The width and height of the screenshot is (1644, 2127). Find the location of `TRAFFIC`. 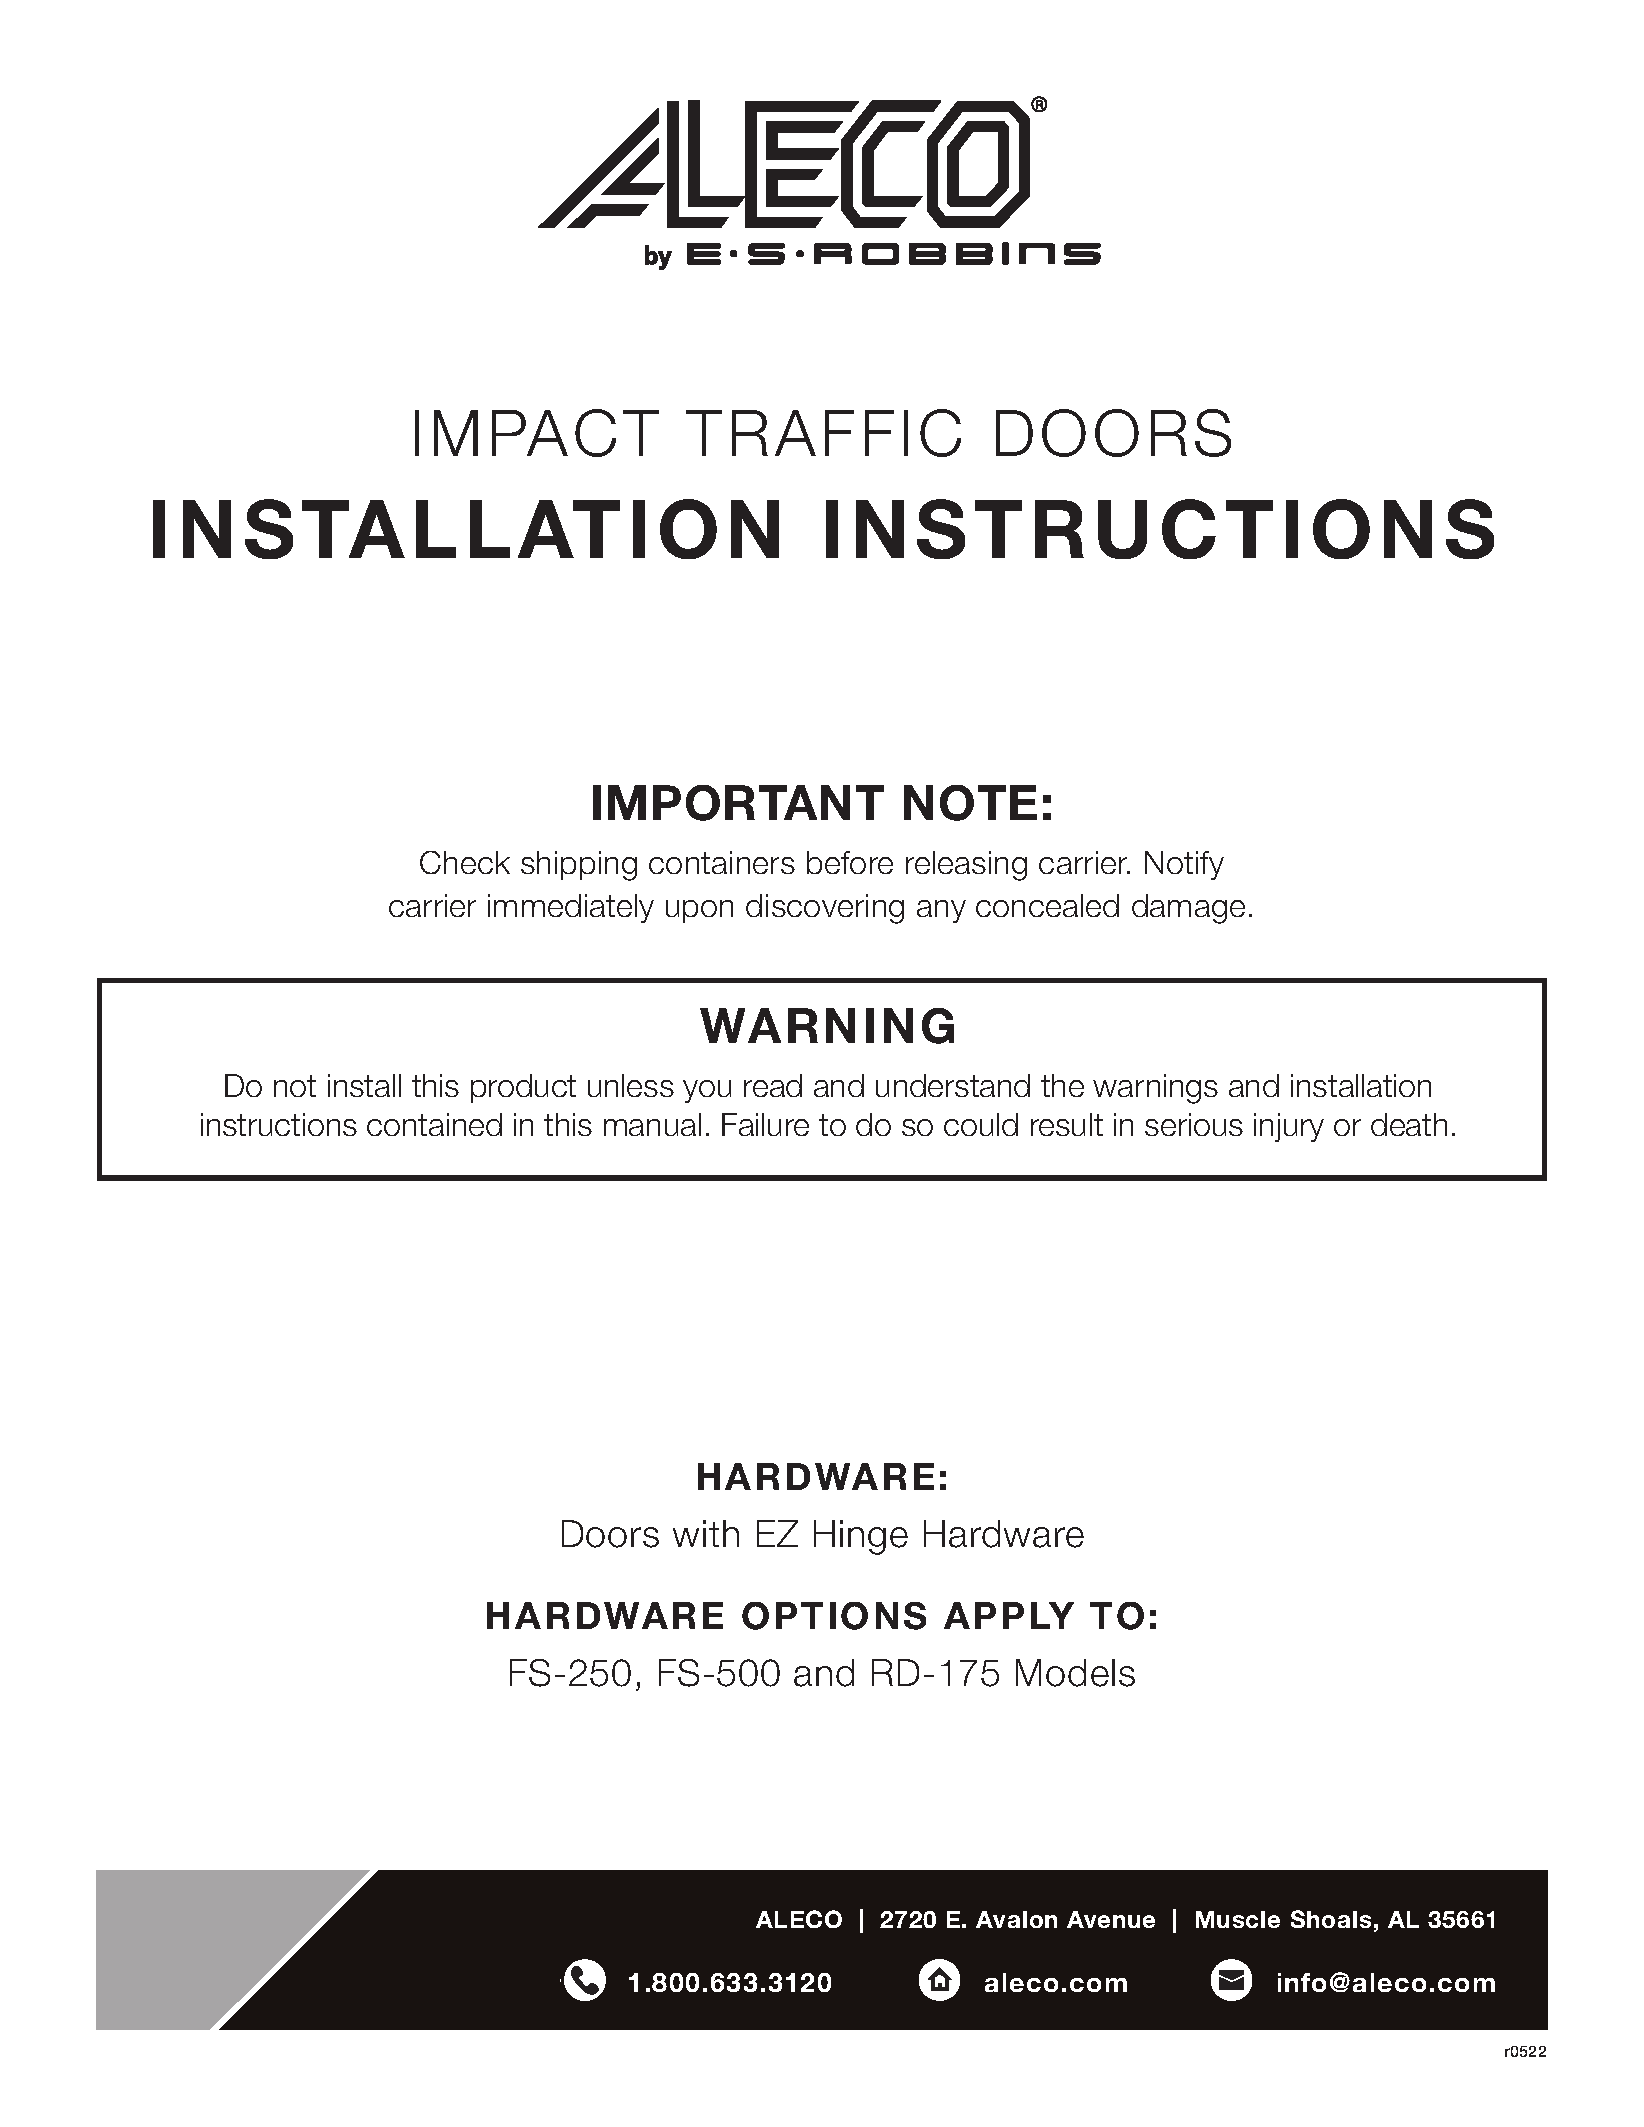

TRAFFIC is located at coordinates (823, 433).
